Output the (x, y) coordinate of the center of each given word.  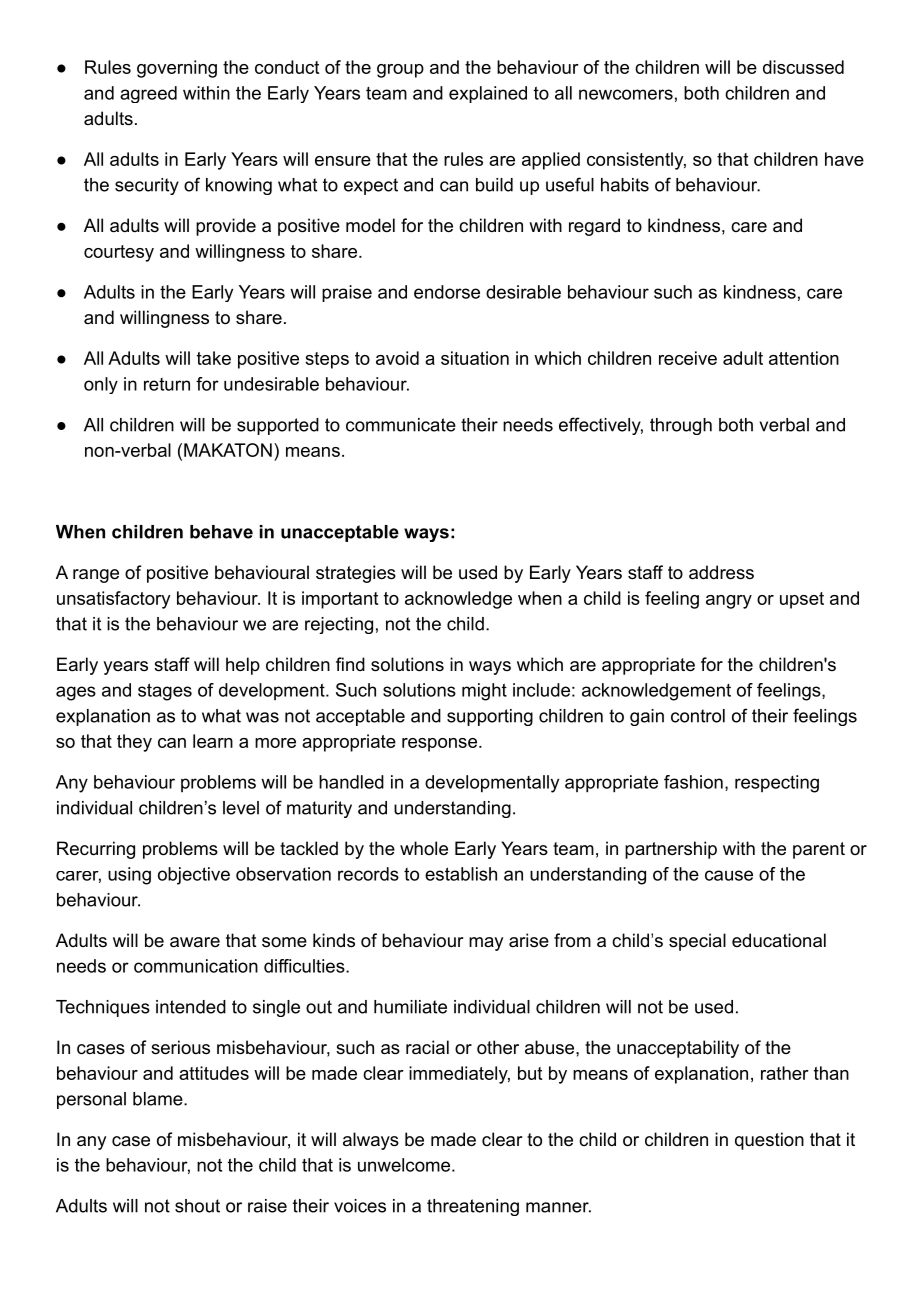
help (243, 666)
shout (197, 1206)
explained (488, 94)
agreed (148, 94)
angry (729, 602)
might (484, 692)
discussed (803, 67)
